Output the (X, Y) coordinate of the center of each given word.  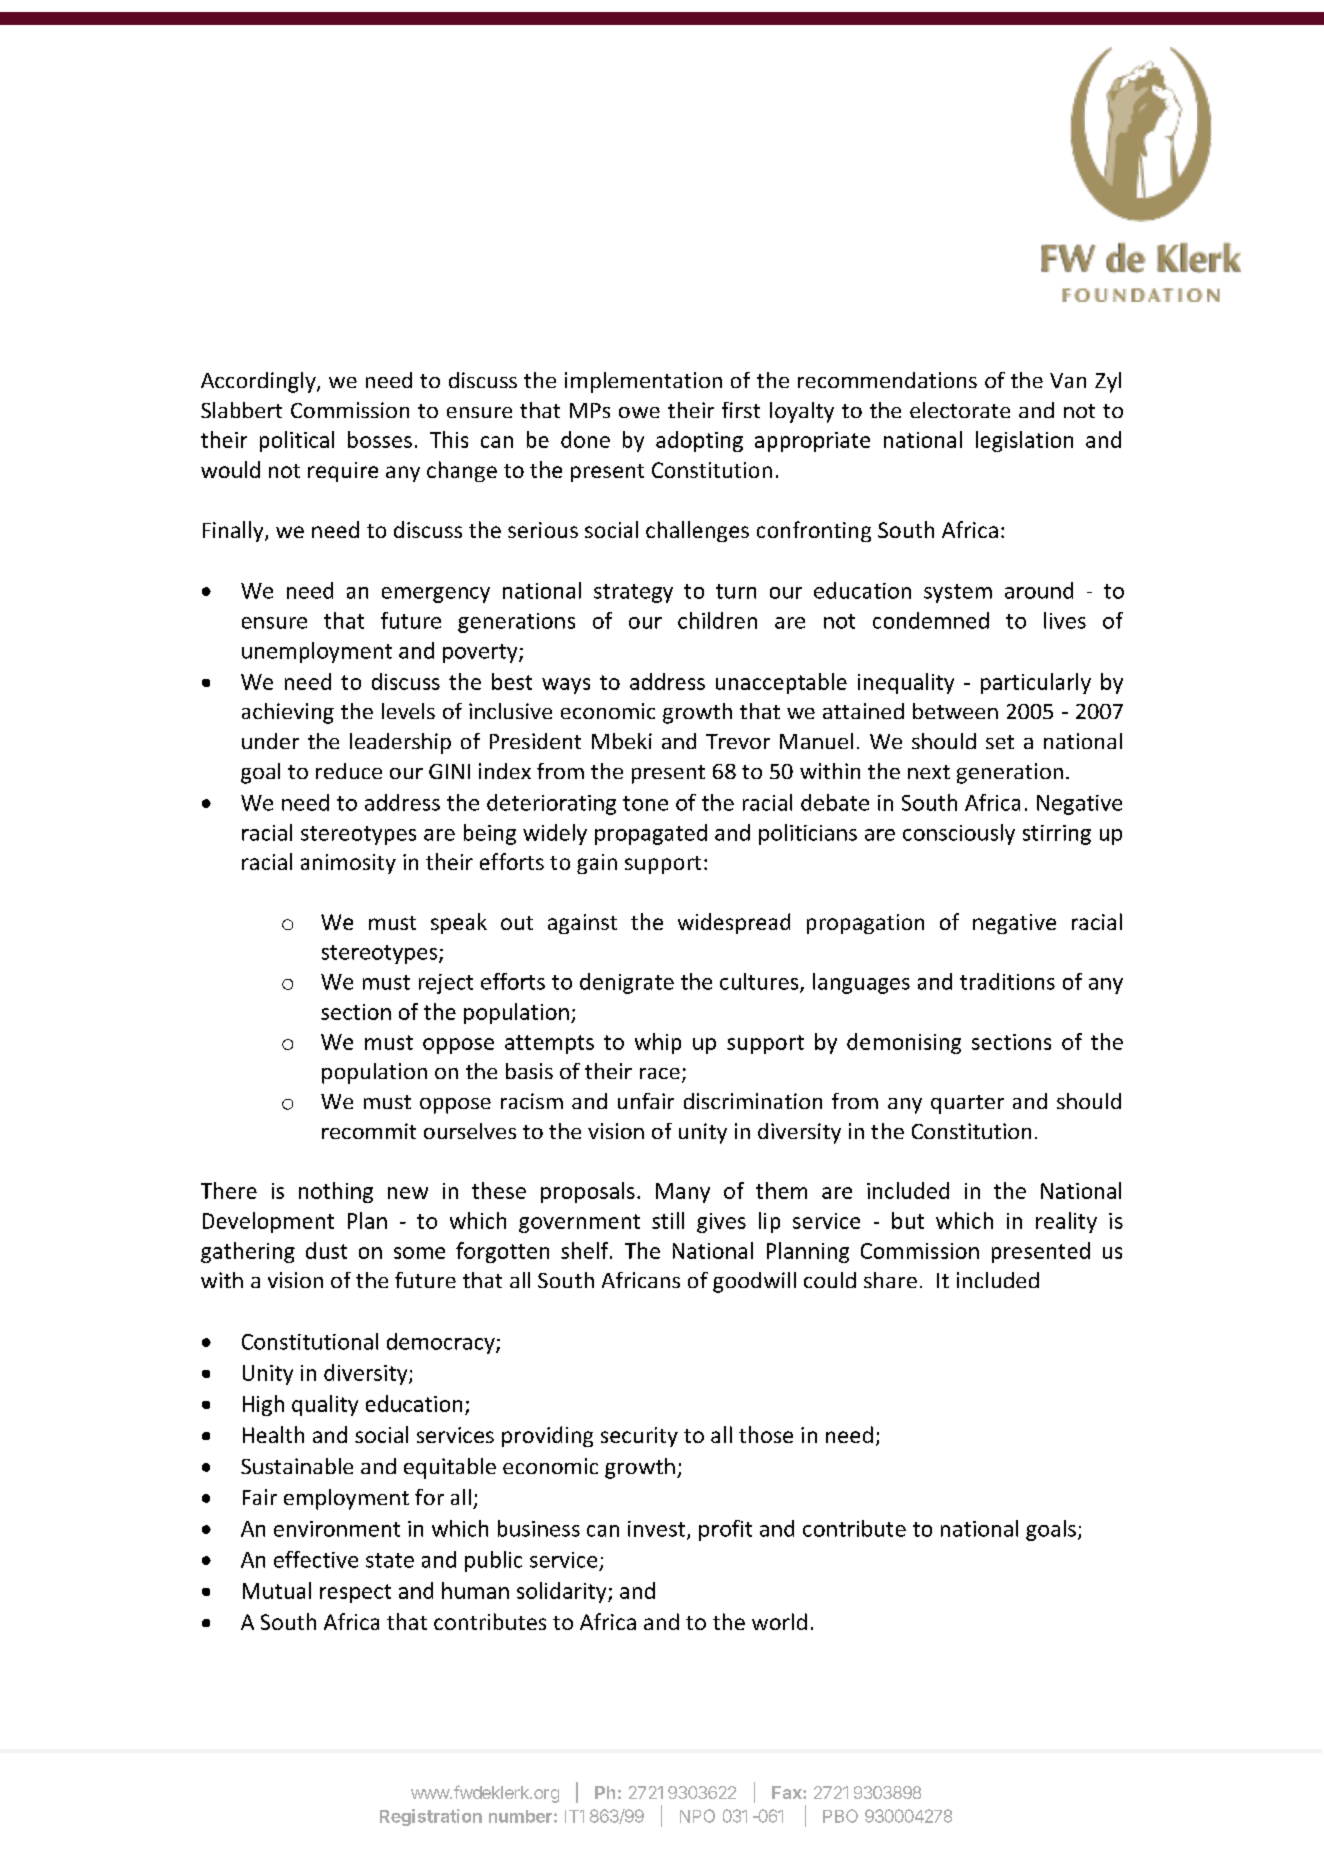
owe (639, 412)
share (890, 1280)
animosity (348, 864)
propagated (651, 834)
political (297, 441)
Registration (431, 1817)
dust (326, 1250)
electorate (960, 410)
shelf (586, 1250)
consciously (959, 834)
